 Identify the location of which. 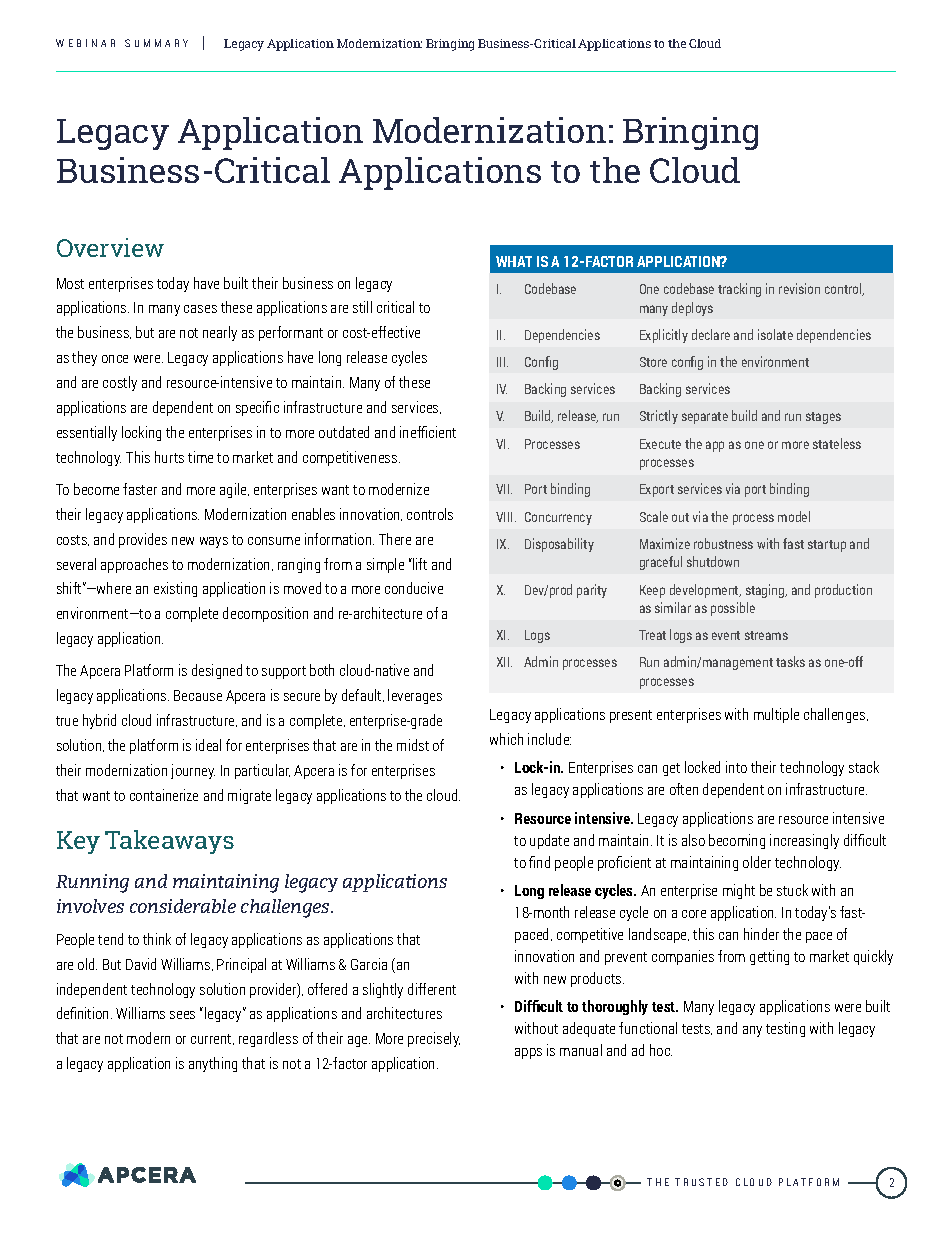
(506, 739).
